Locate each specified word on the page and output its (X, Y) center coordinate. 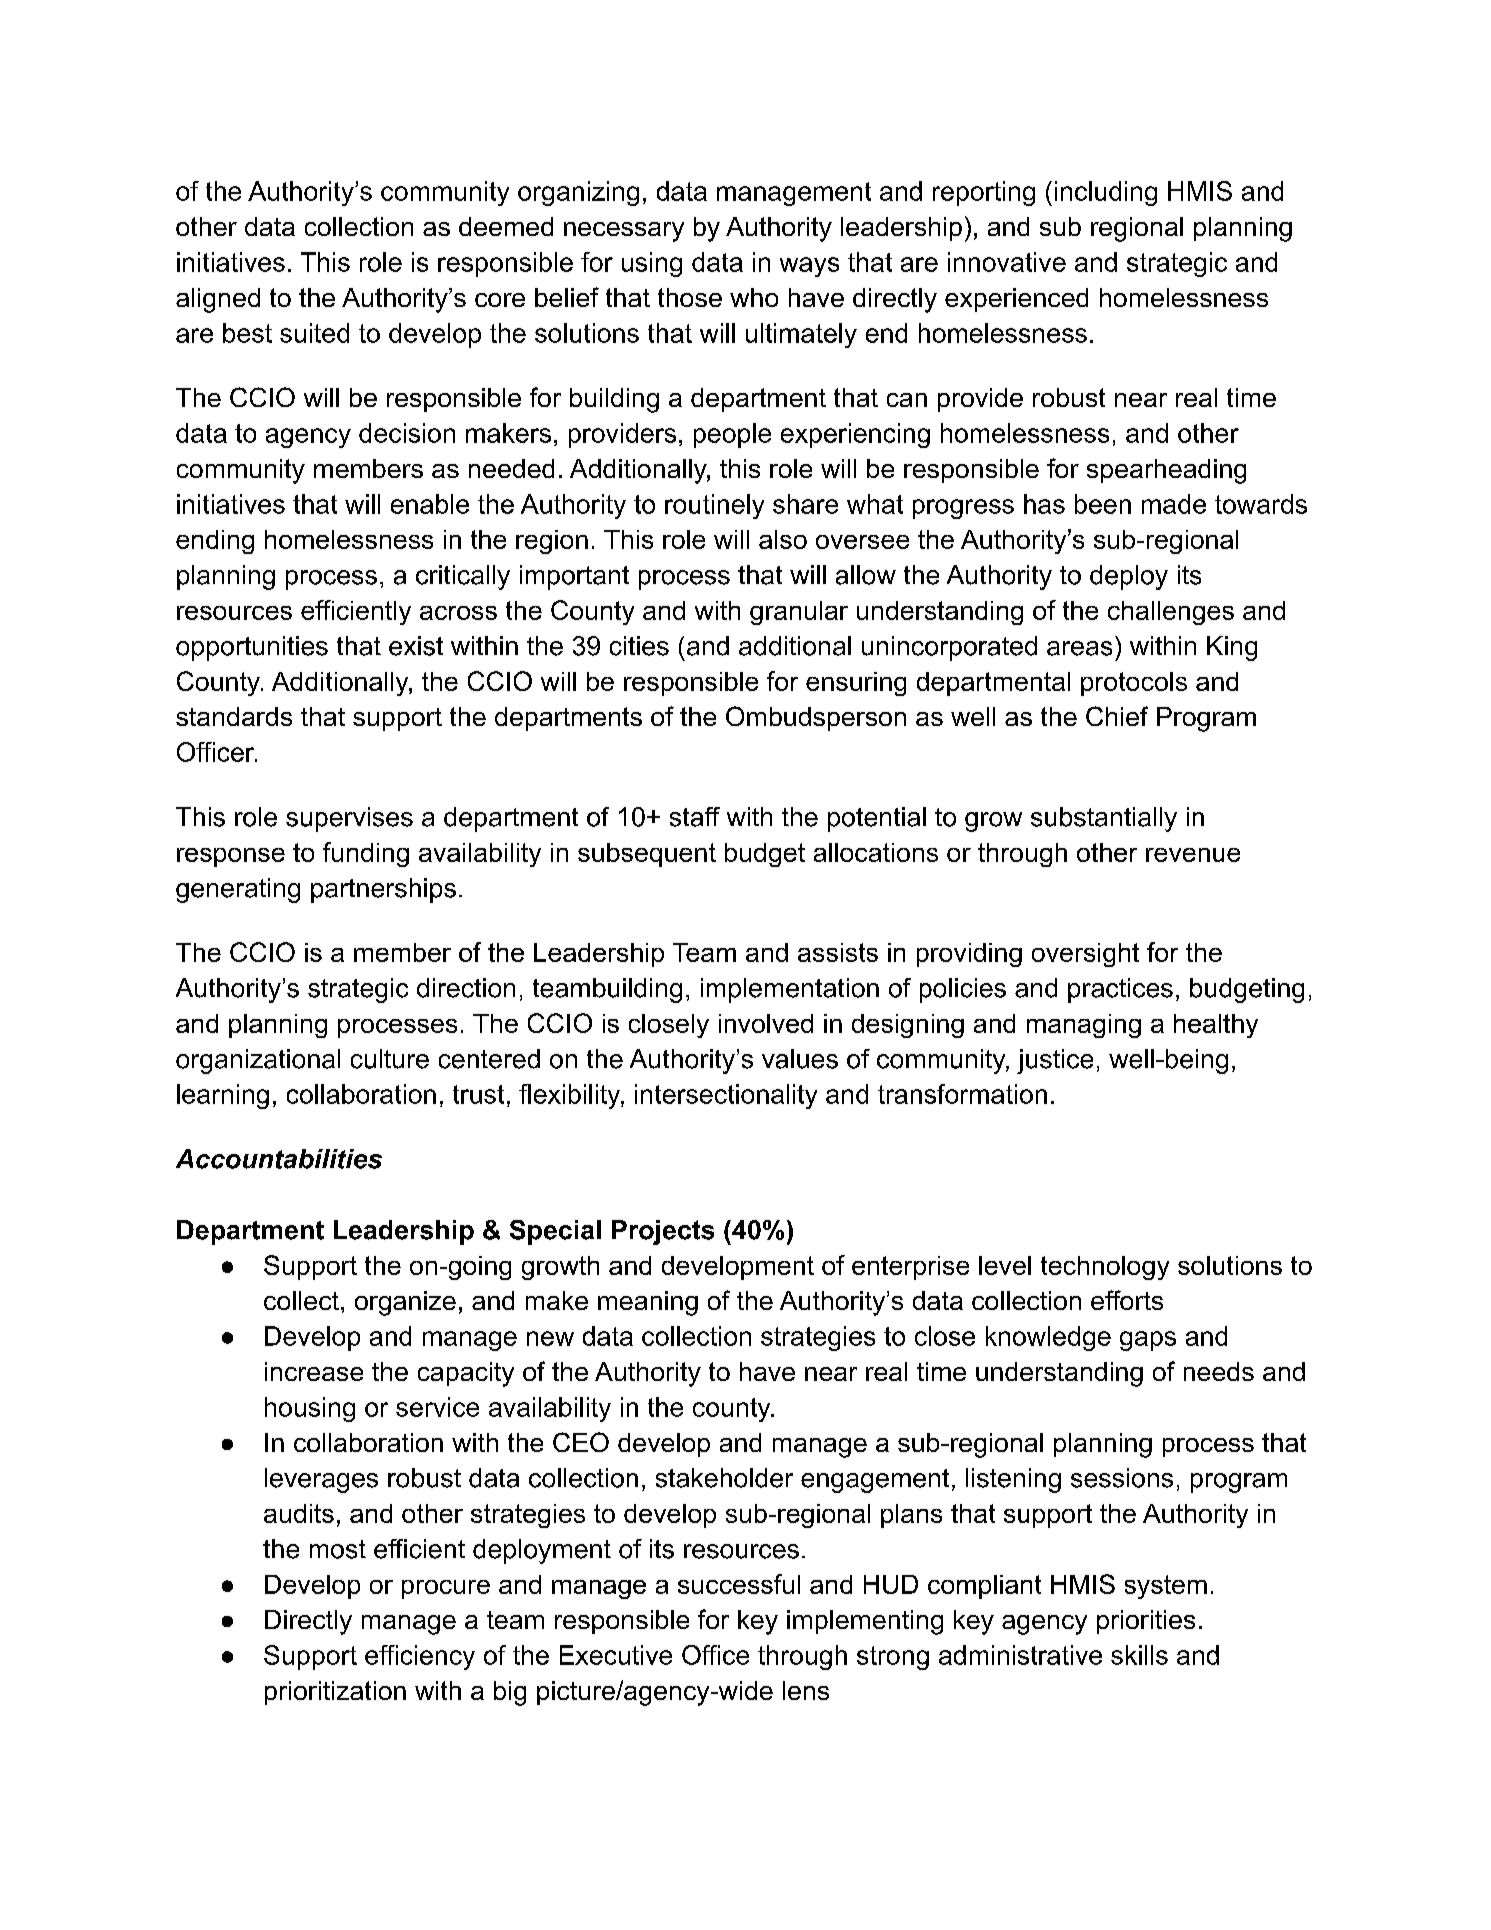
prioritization (335, 1693)
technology (1105, 1268)
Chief (1117, 716)
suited (314, 333)
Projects (663, 1232)
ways (809, 267)
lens (806, 1690)
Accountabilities (279, 1159)
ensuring (856, 684)
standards (234, 716)
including (1106, 193)
